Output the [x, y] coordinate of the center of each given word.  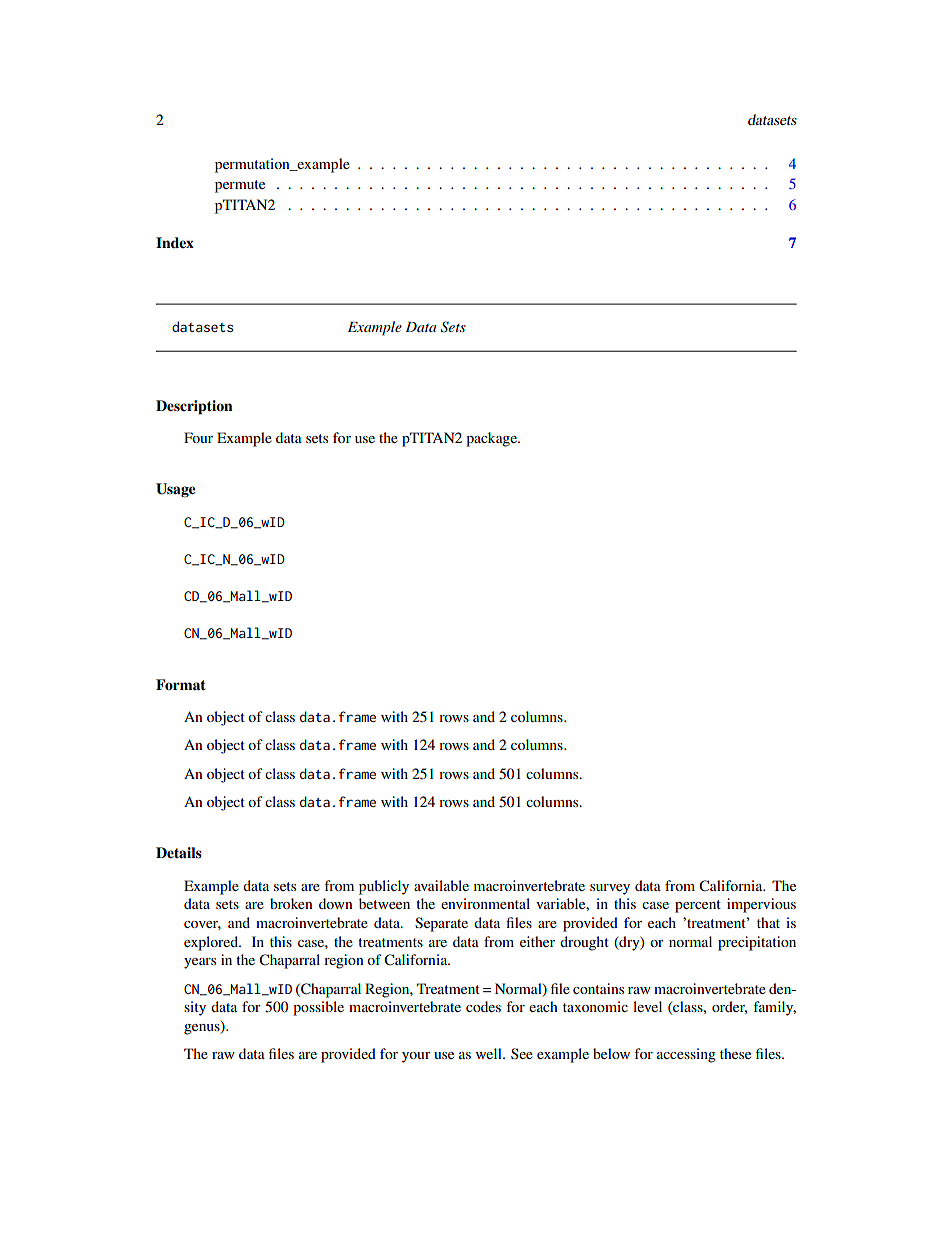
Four [198, 437]
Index [175, 242]
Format [181, 684]
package [492, 439]
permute [240, 186]
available [441, 885]
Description [194, 407]
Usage [175, 490]
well [490, 1053]
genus [203, 1028]
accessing [686, 1055]
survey [610, 889]
